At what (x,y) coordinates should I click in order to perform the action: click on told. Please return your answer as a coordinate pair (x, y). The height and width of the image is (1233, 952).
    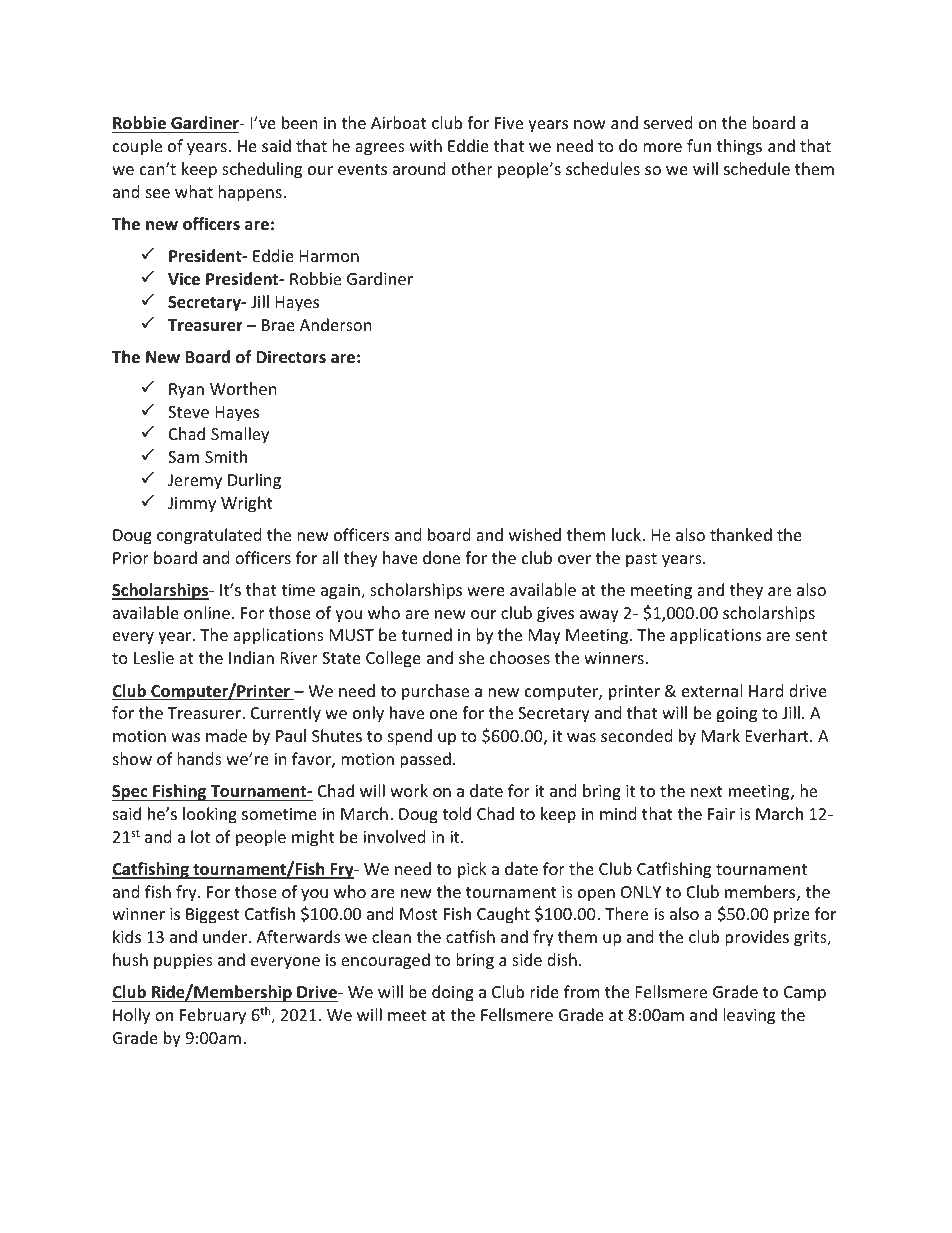
    Looking at the image, I should click on (456, 813).
